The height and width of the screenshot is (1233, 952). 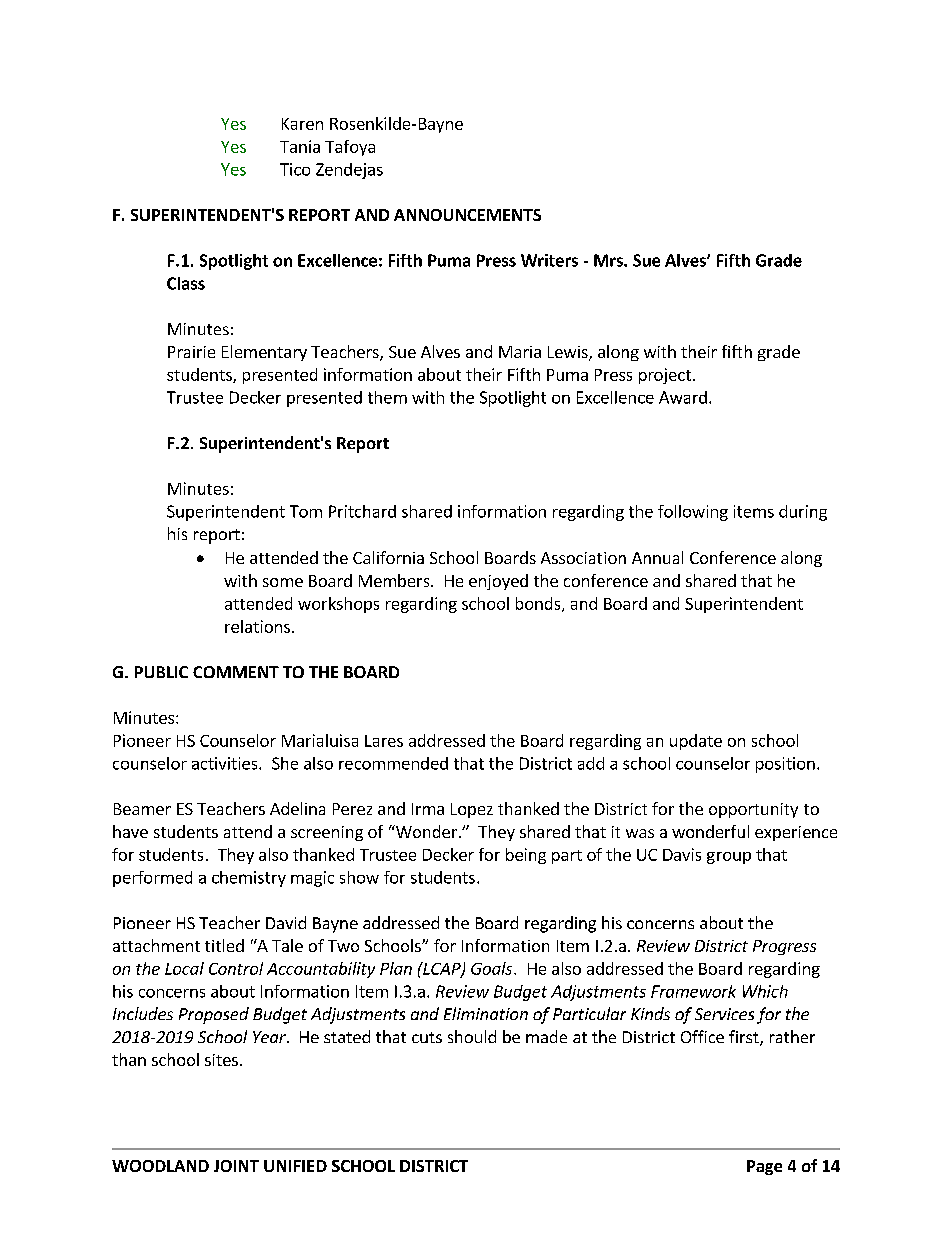 I want to click on ANNOUNCEMENTS, so click(x=467, y=215).
